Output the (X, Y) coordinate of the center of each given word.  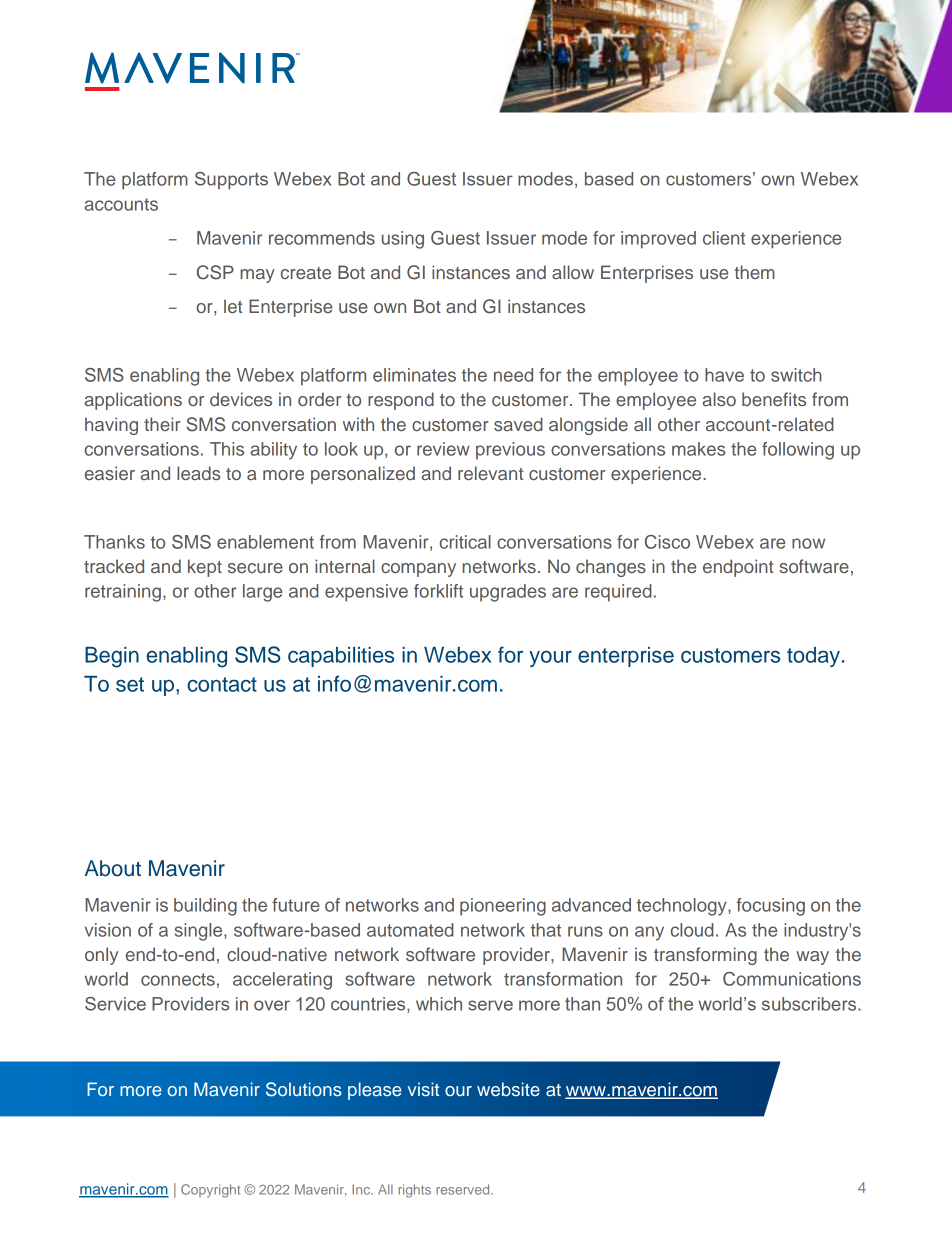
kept (205, 568)
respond (401, 401)
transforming (705, 956)
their (162, 424)
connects (178, 979)
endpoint (738, 568)
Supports (231, 181)
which (439, 1004)
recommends (322, 238)
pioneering (503, 907)
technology (683, 907)
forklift (438, 591)
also (719, 399)
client (724, 238)
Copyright (210, 1191)
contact (222, 684)
